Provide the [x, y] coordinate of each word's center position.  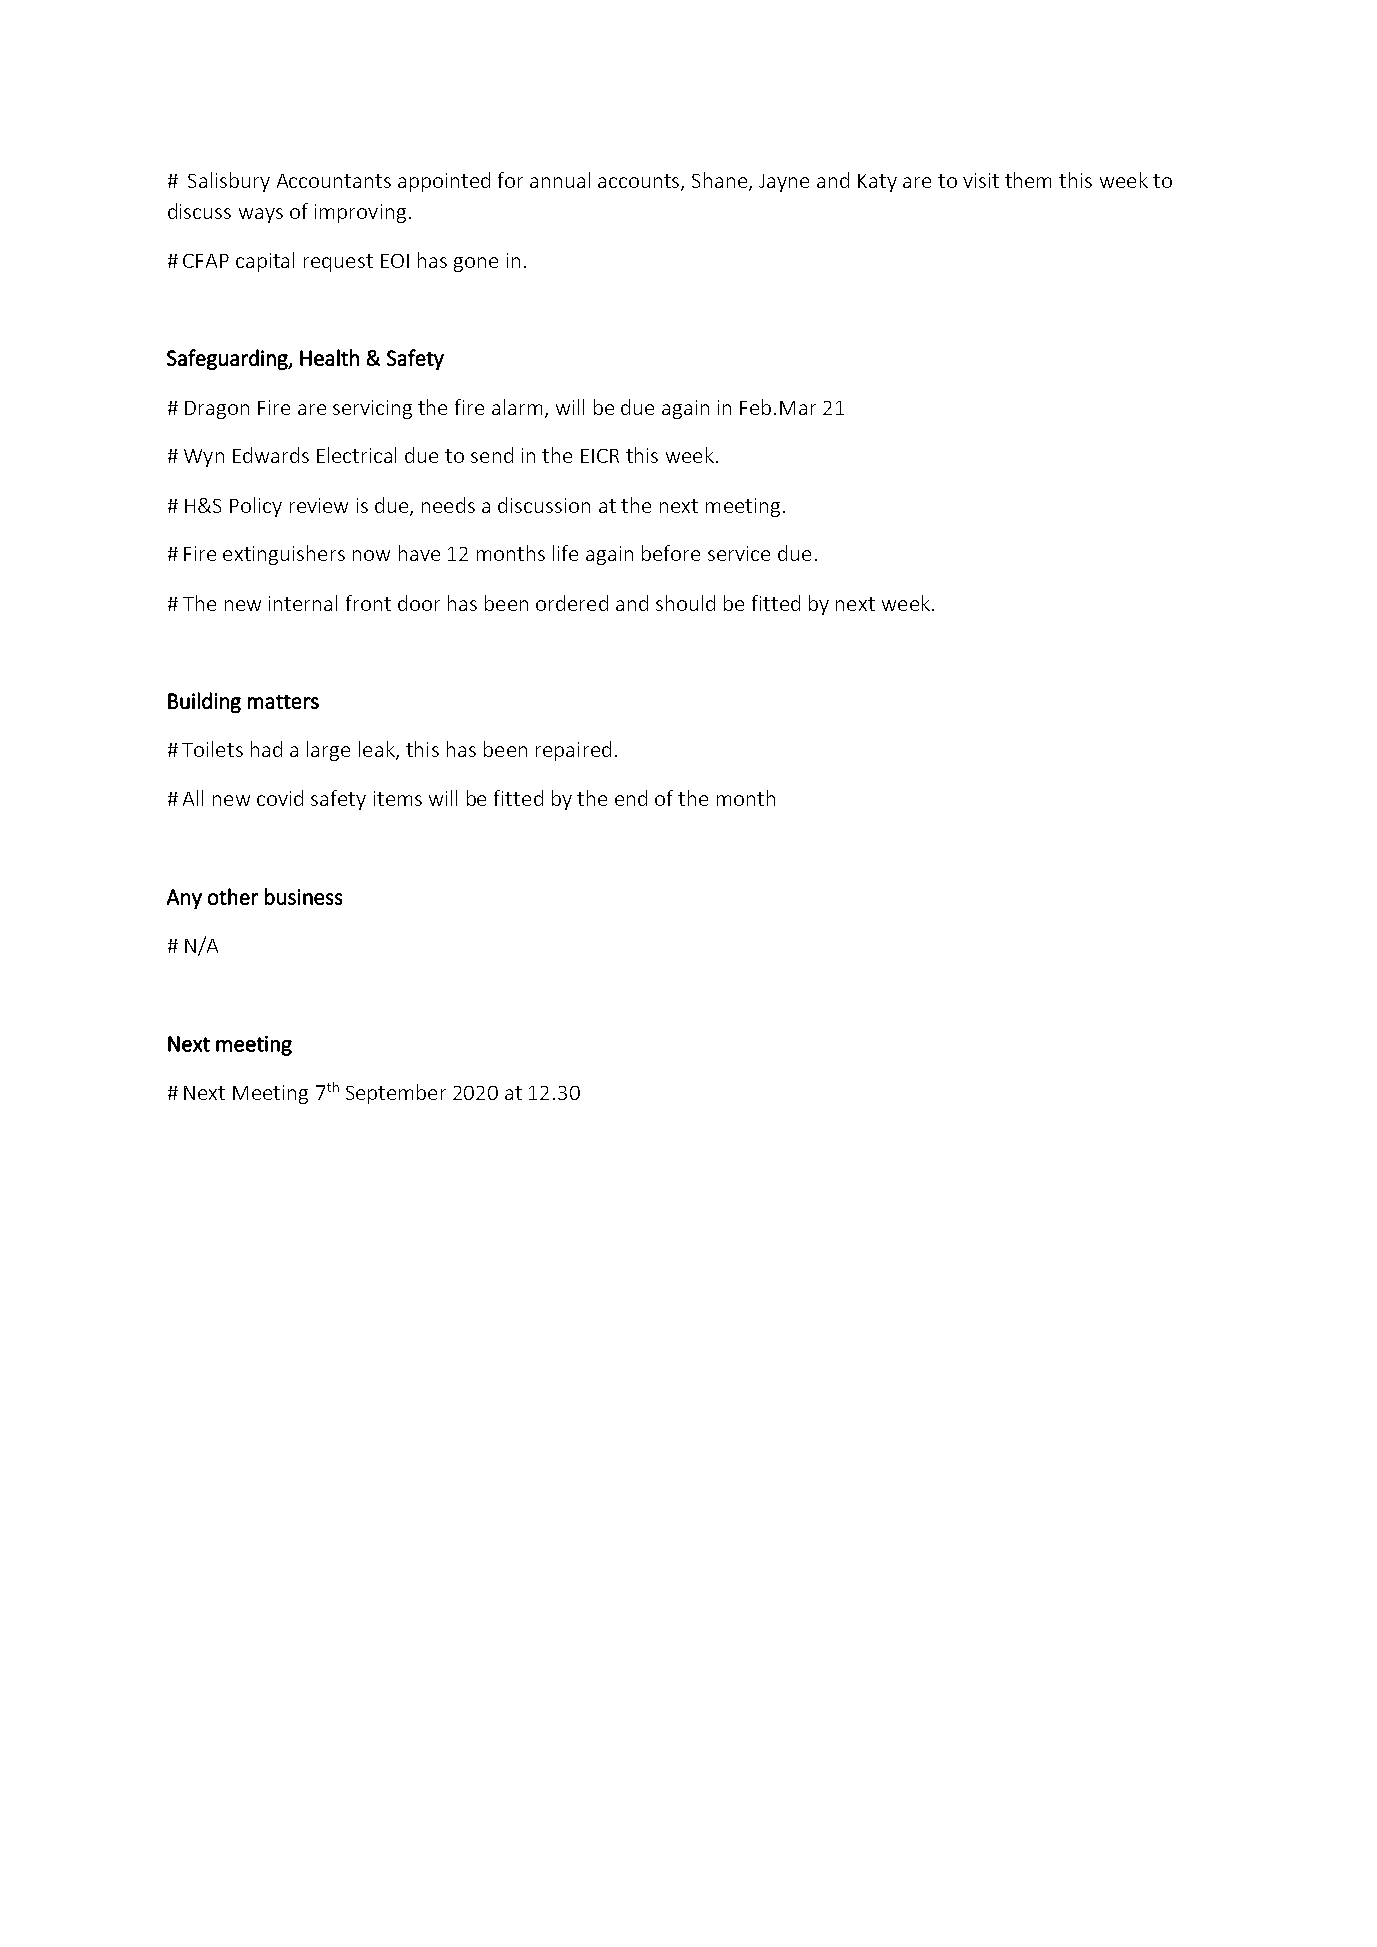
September [396, 1094]
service [739, 553]
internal [303, 603]
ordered [572, 603]
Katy [877, 183]
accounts [640, 182]
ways [261, 215]
